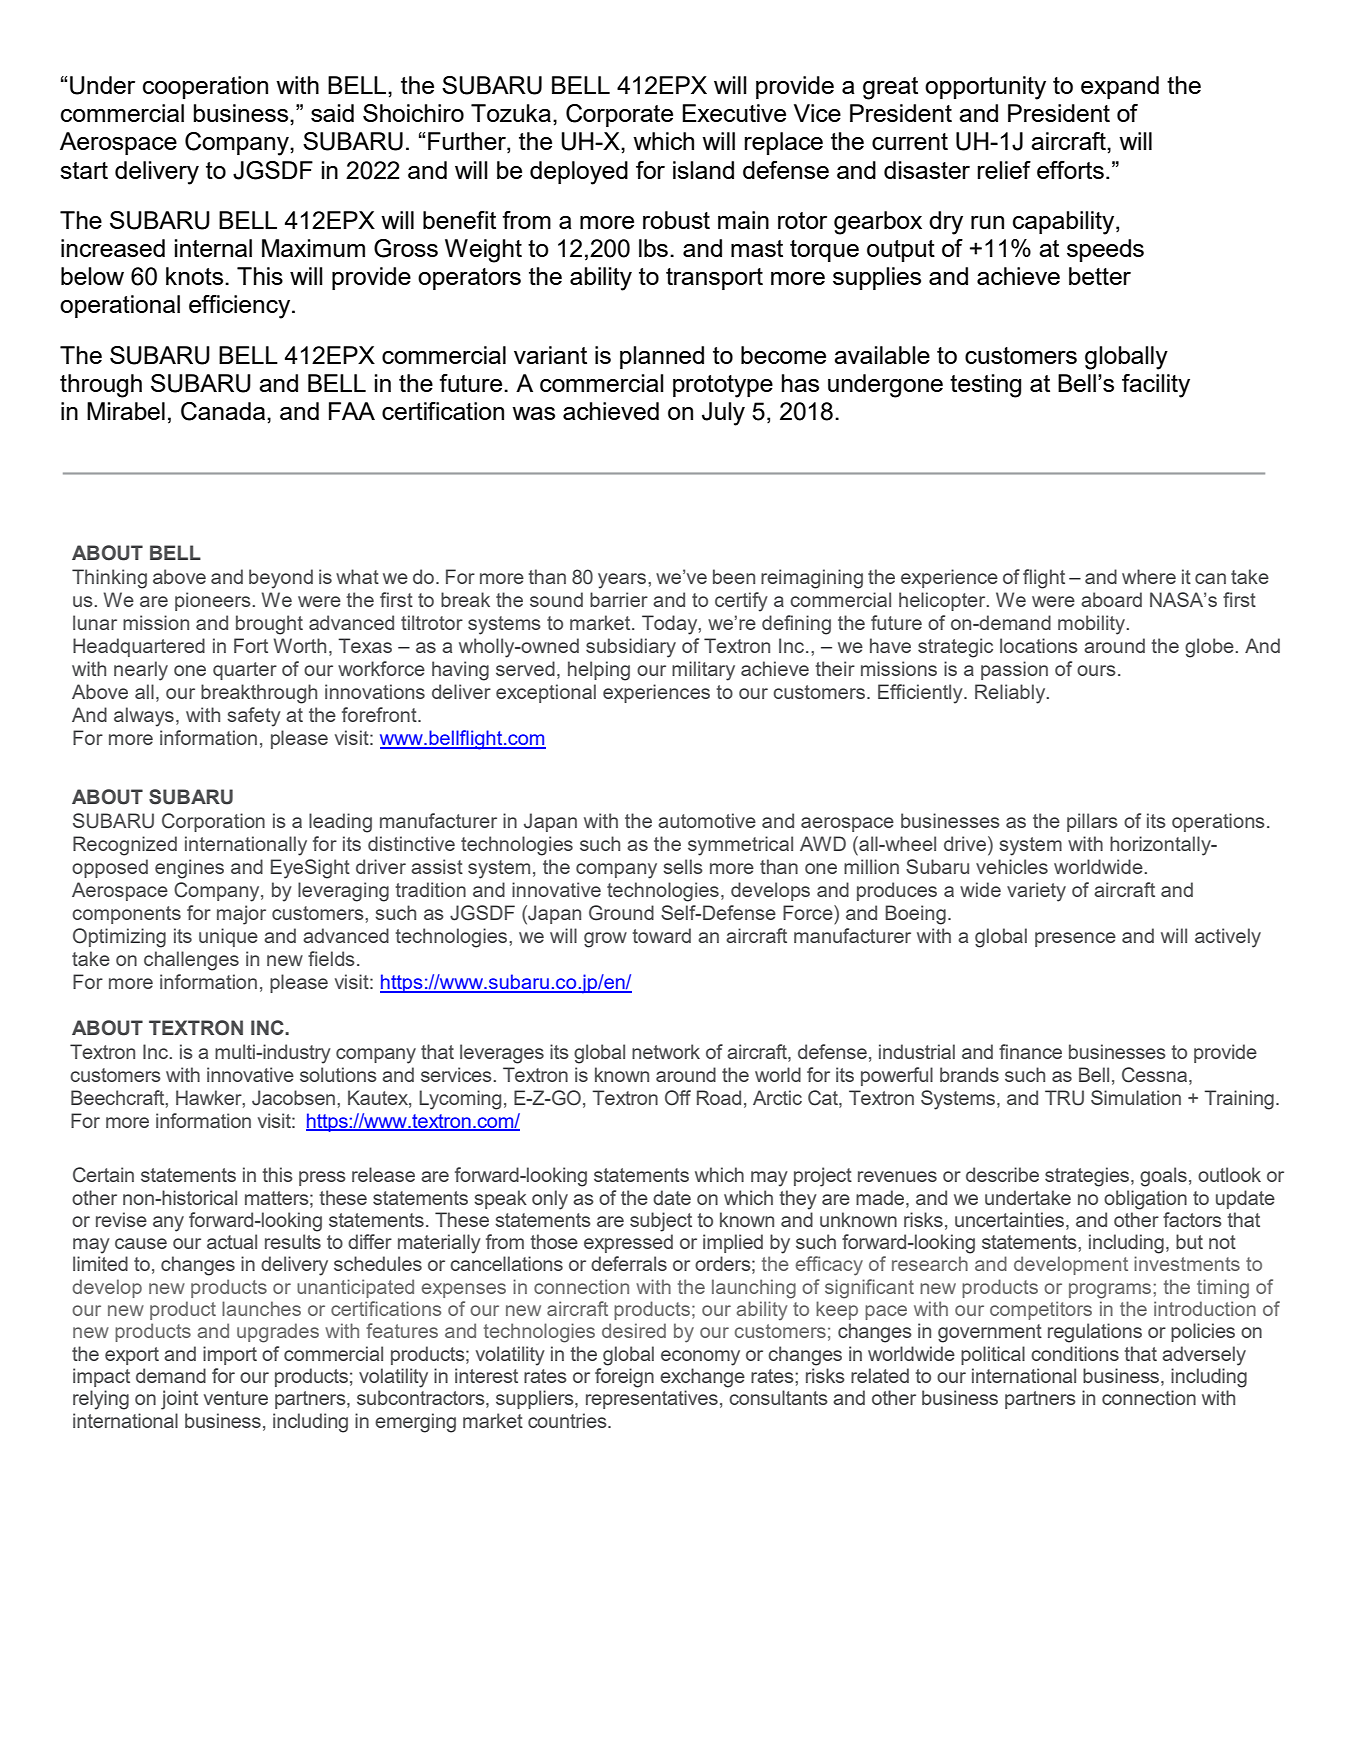 The height and width of the screenshot is (1764, 1363). Describe the element at coordinates (662, 357) in the screenshot. I see `planned` at that location.
